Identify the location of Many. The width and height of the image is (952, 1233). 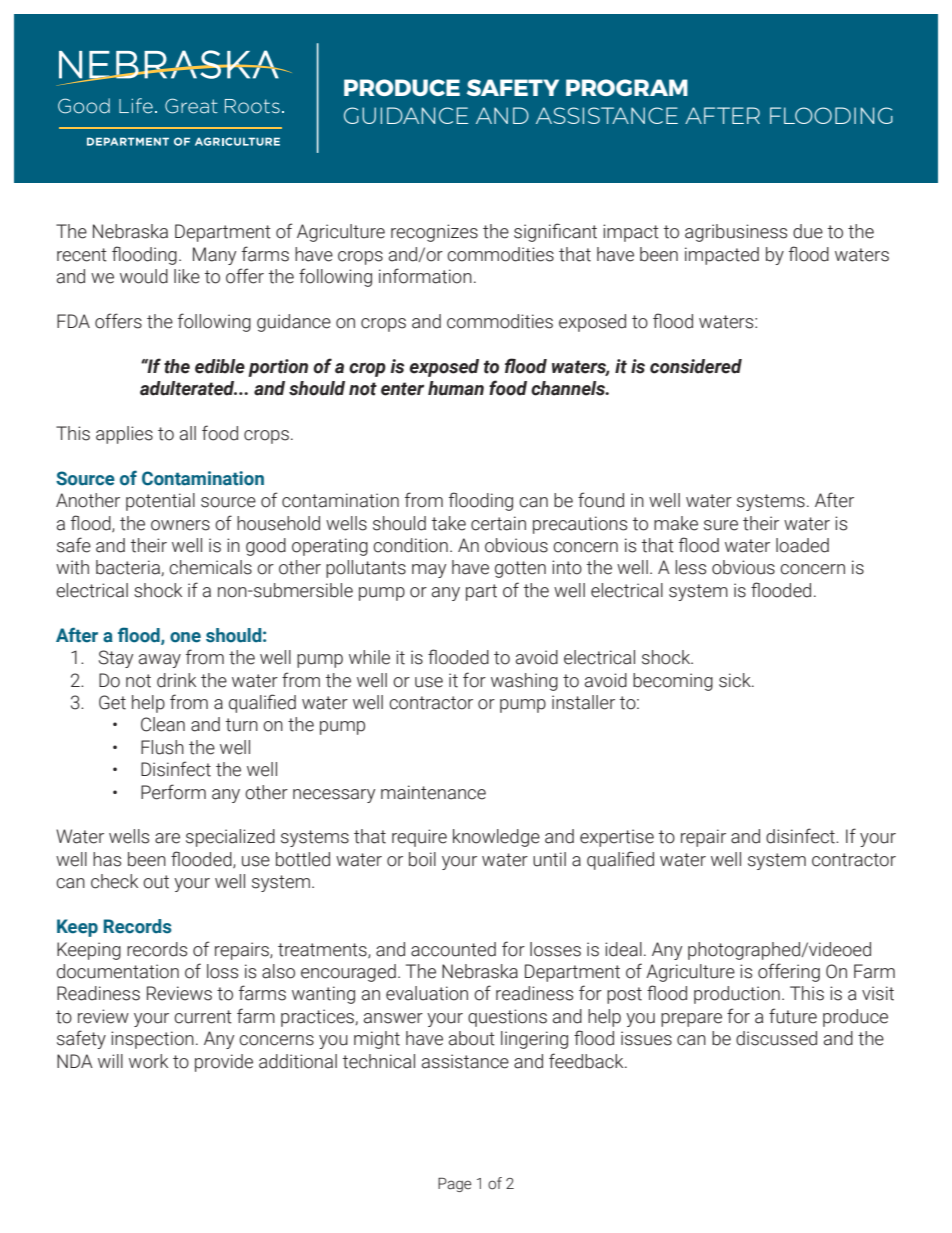
(214, 256).
